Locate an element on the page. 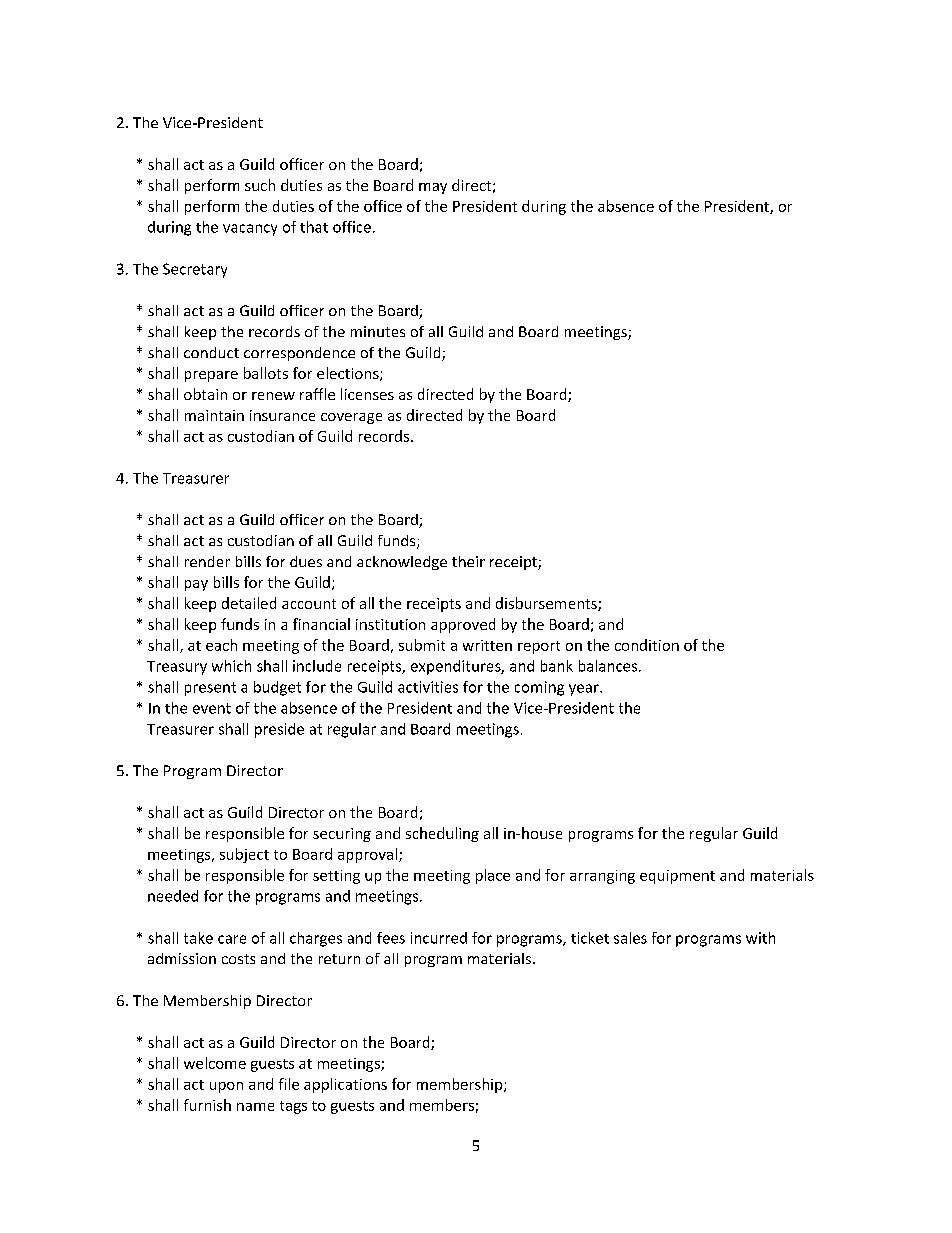  each is located at coordinates (221, 645).
